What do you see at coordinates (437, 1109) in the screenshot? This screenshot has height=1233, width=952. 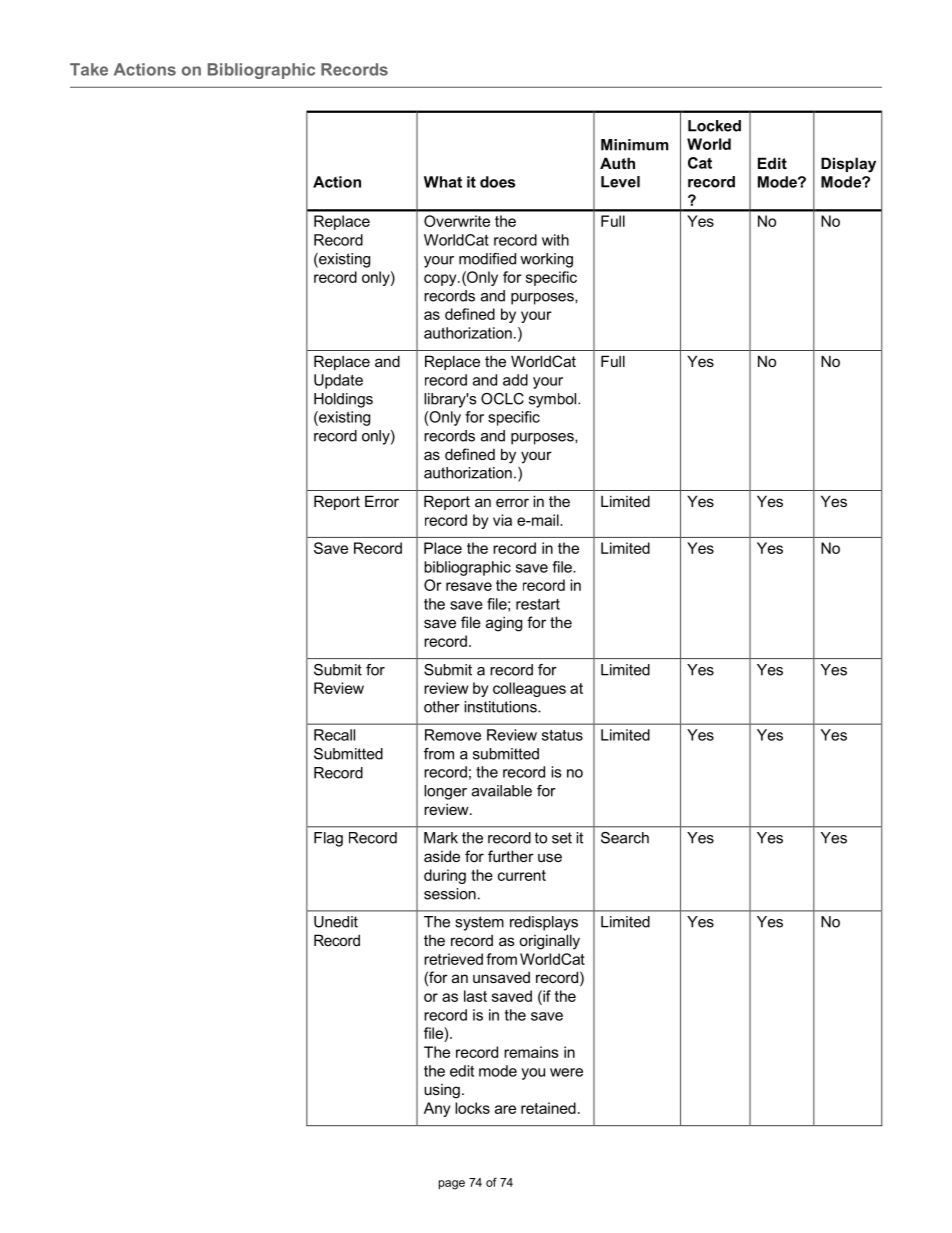 I see `Any` at bounding box center [437, 1109].
